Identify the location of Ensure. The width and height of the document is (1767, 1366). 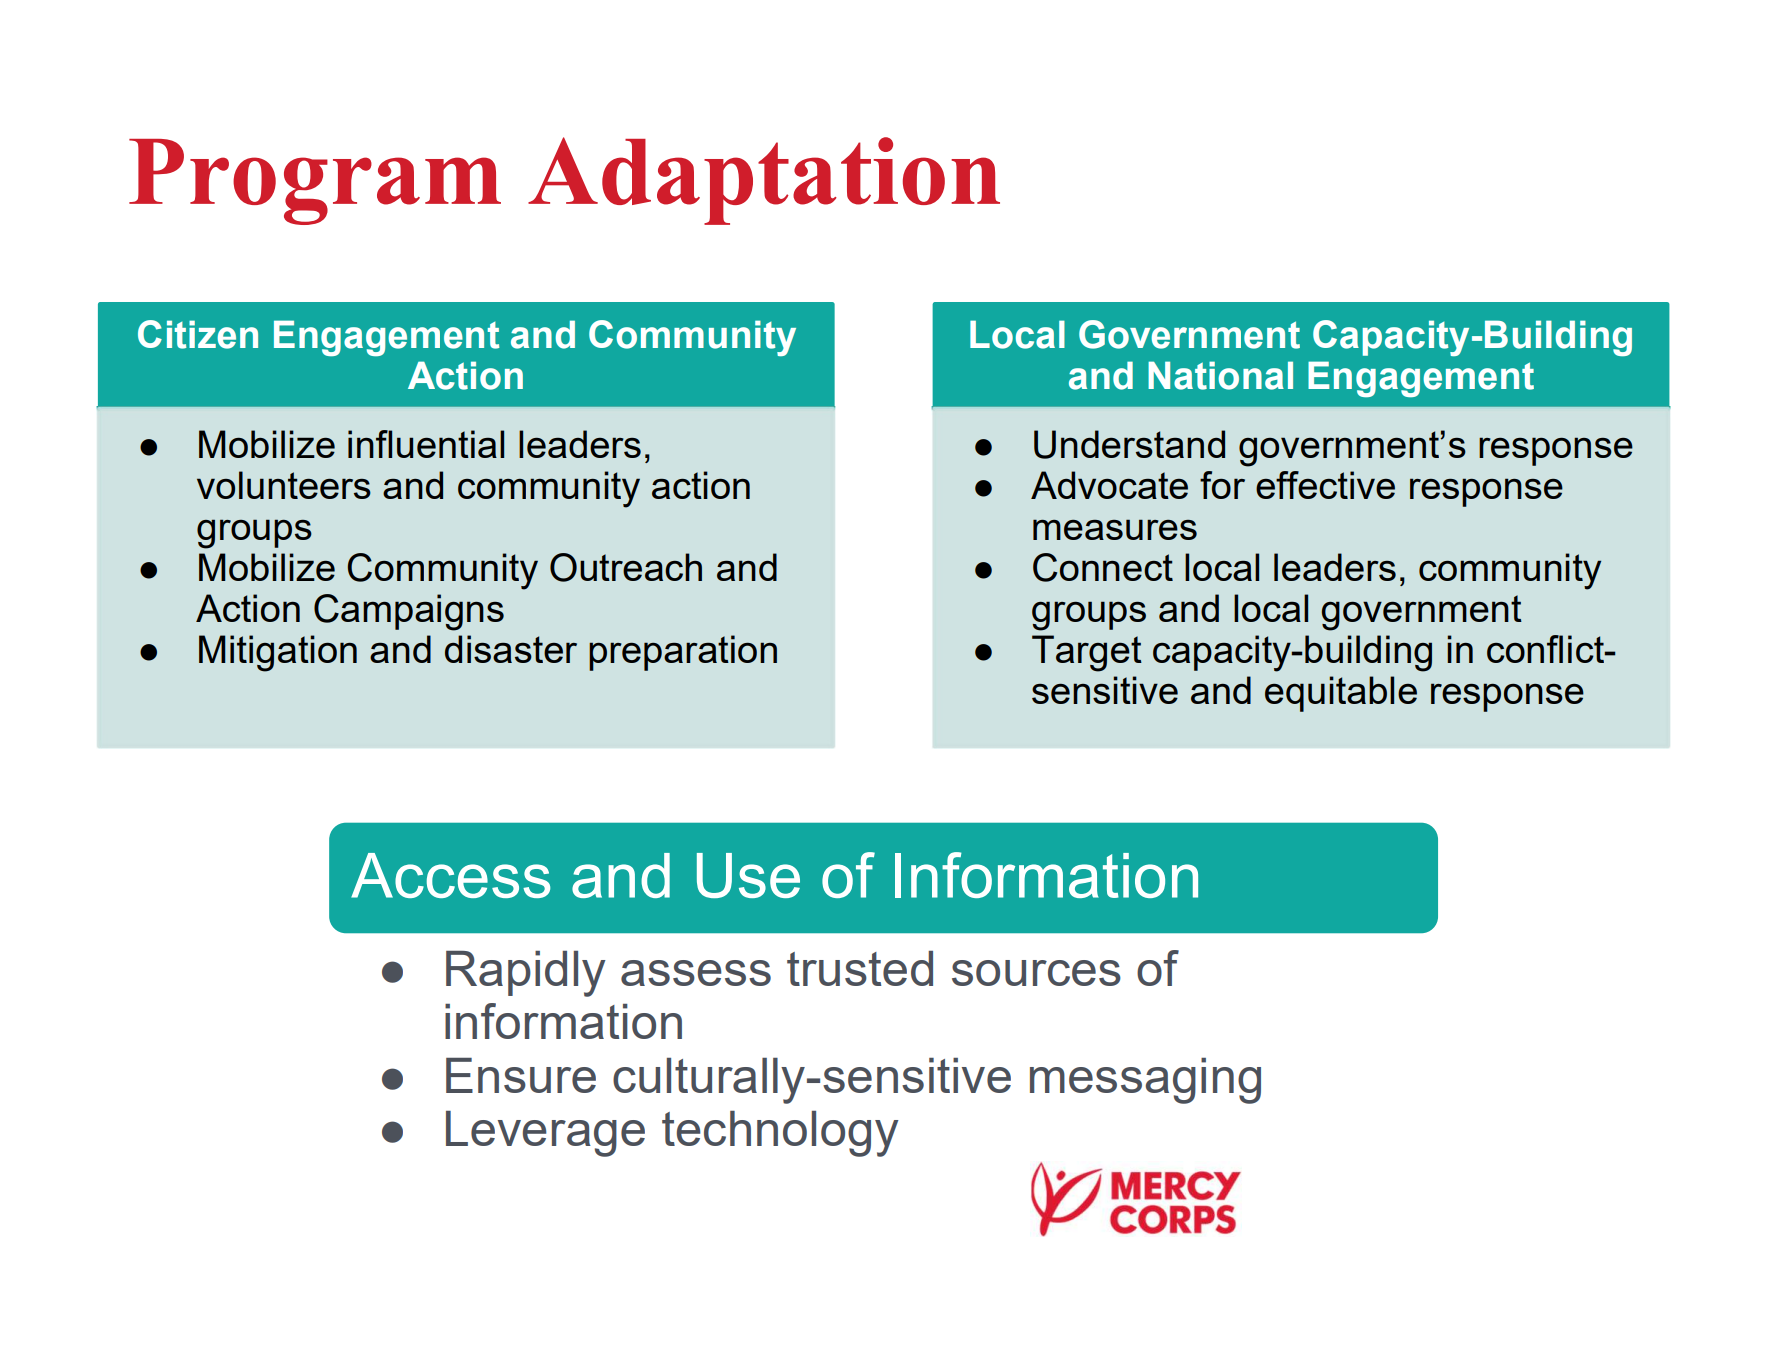
(521, 1075).
